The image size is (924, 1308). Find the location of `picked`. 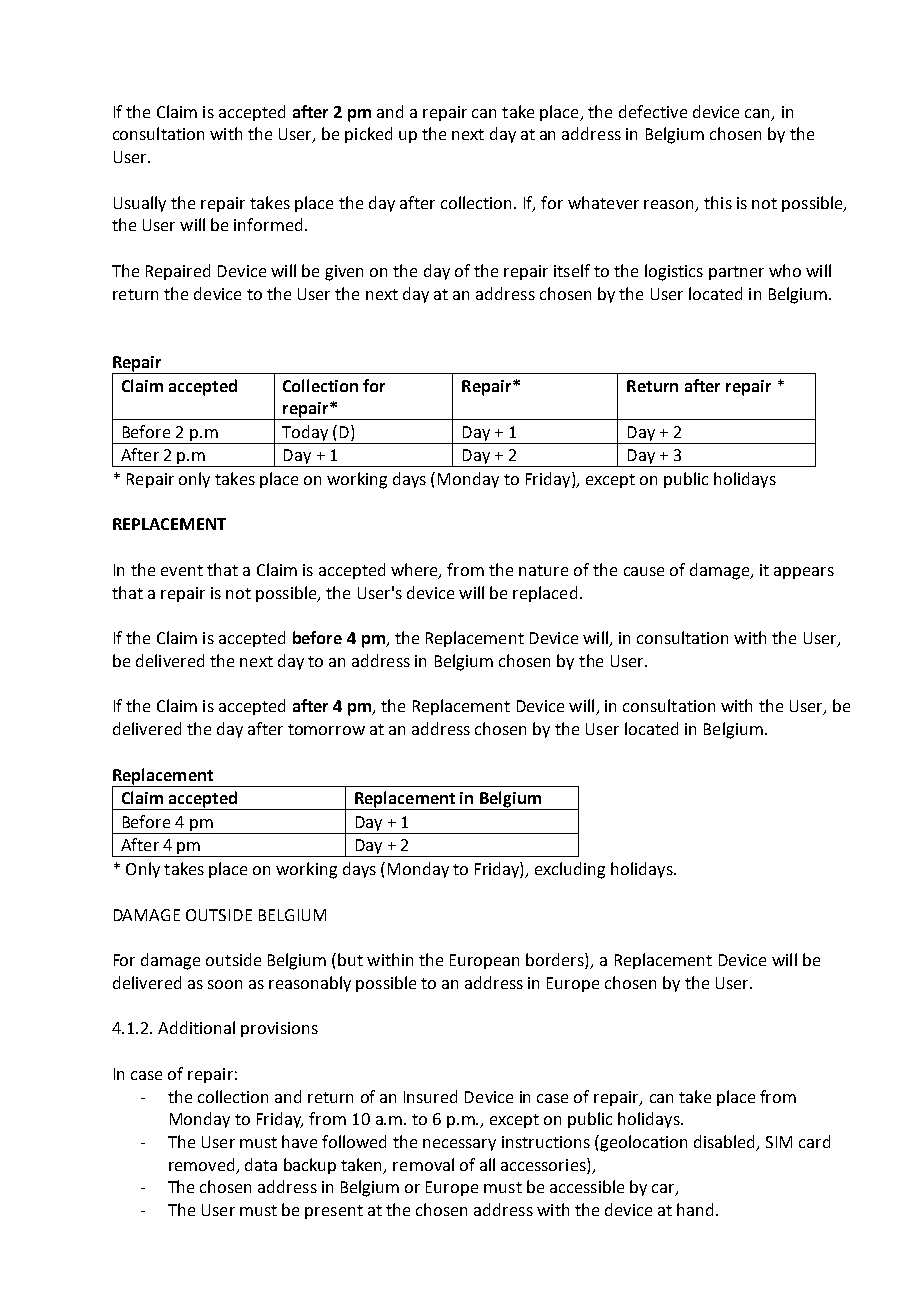

picked is located at coordinates (368, 135).
